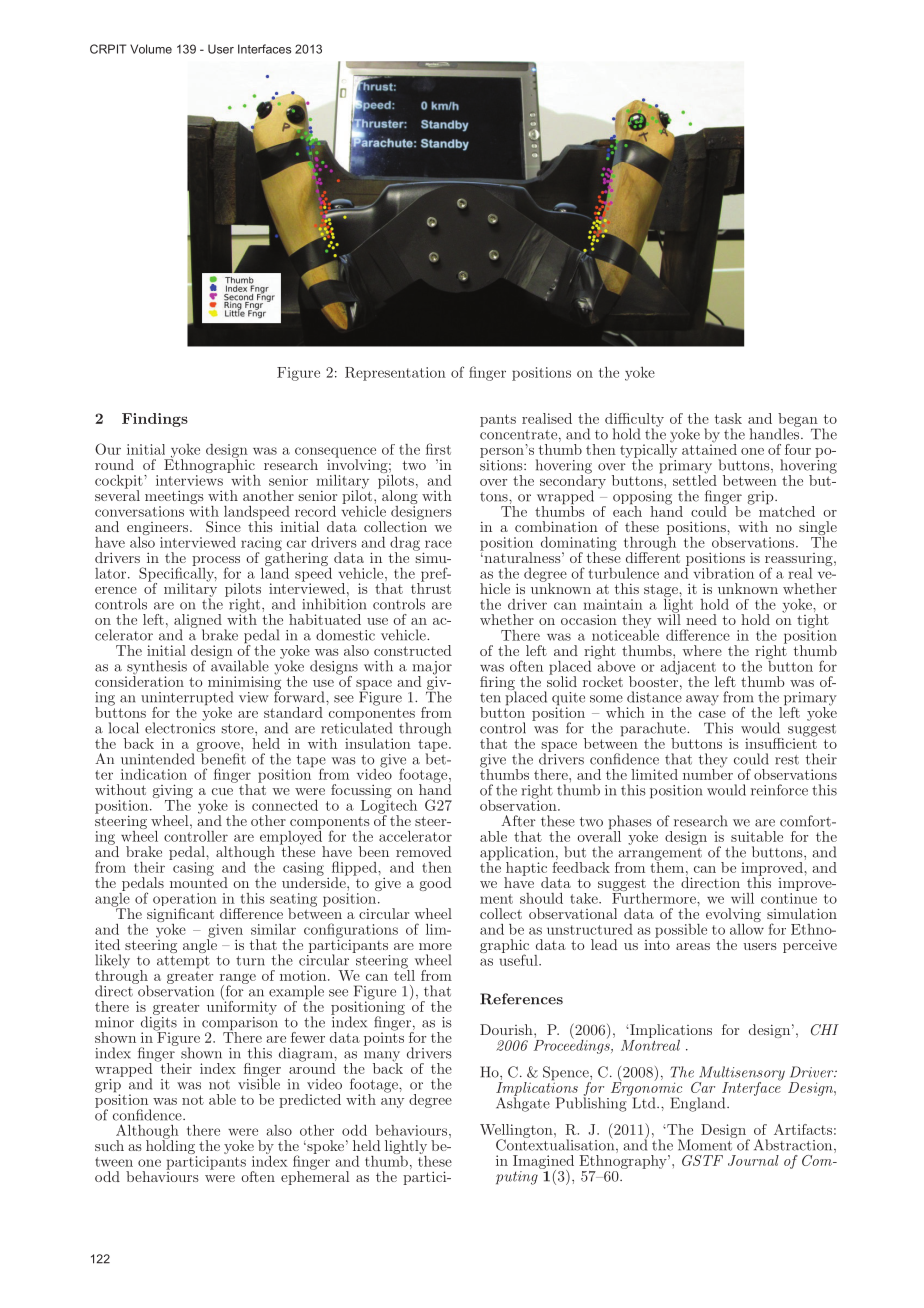  I want to click on such, so click(109, 1145).
